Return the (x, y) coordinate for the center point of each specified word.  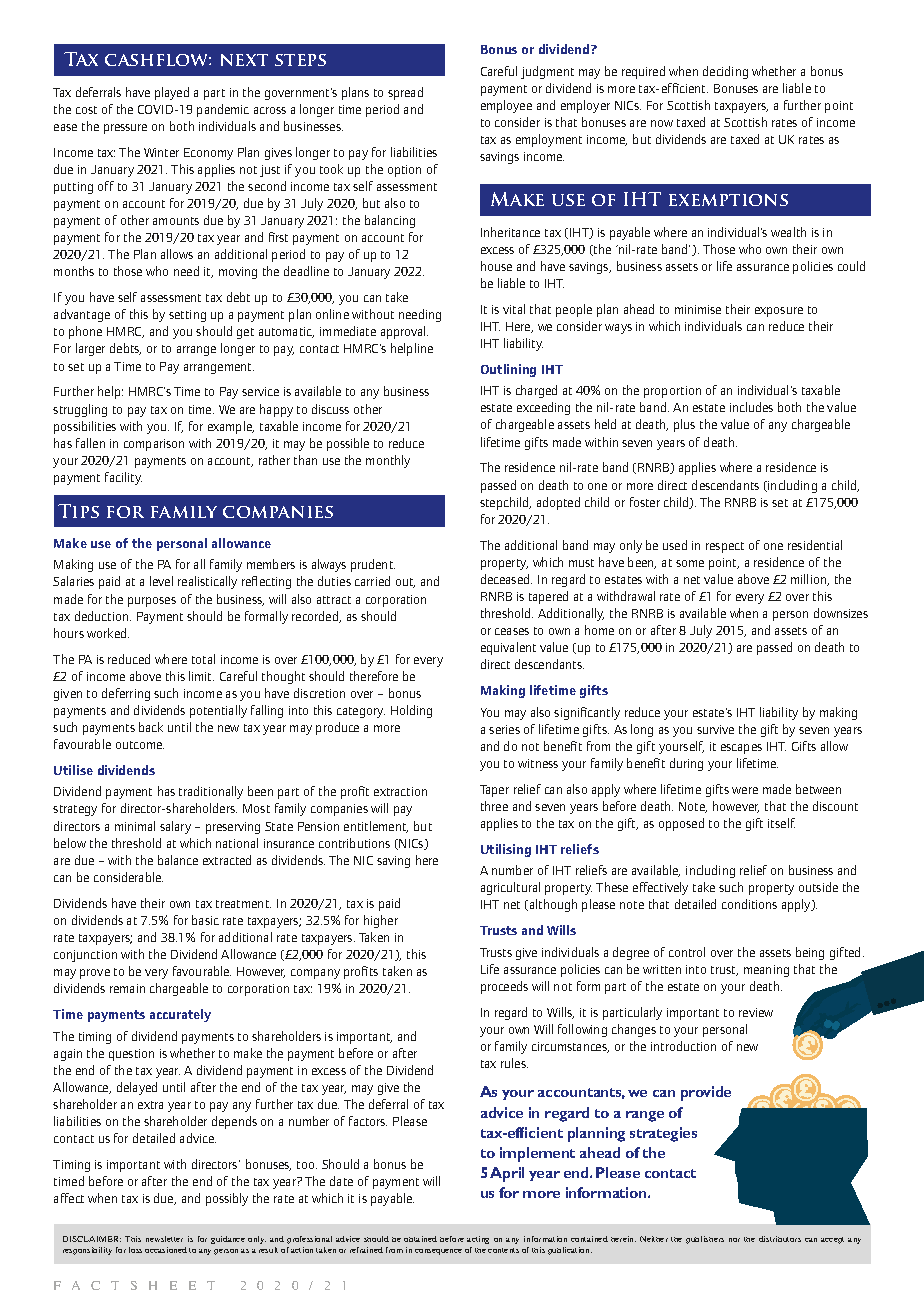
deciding (725, 72)
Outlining (508, 370)
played (172, 93)
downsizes (841, 613)
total (203, 659)
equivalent (508, 648)
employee (506, 106)
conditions (749, 904)
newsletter (164, 1239)
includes (751, 407)
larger (90, 349)
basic (205, 920)
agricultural (510, 888)
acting (478, 1240)
